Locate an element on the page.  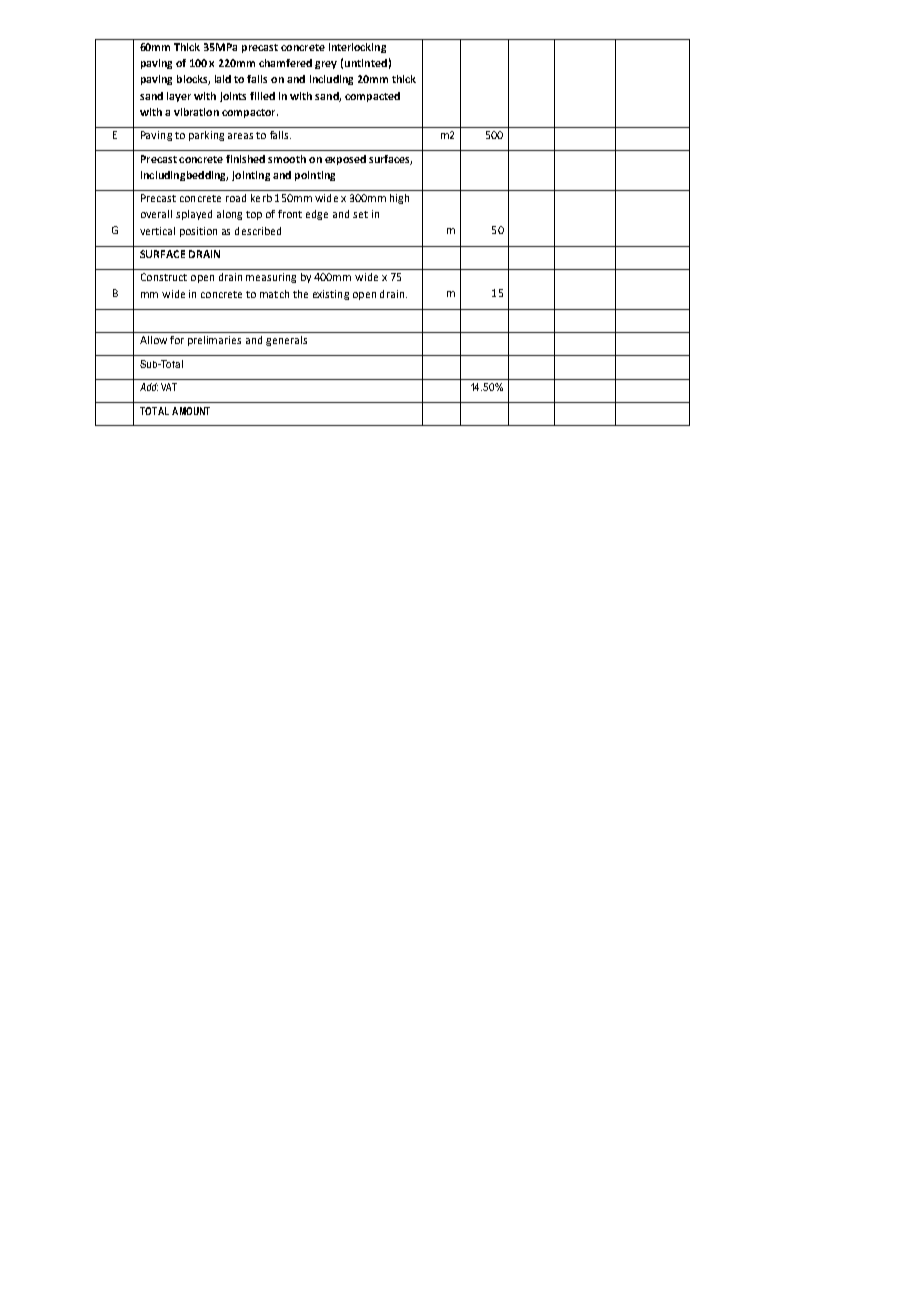
the is located at coordinates (300, 294).
